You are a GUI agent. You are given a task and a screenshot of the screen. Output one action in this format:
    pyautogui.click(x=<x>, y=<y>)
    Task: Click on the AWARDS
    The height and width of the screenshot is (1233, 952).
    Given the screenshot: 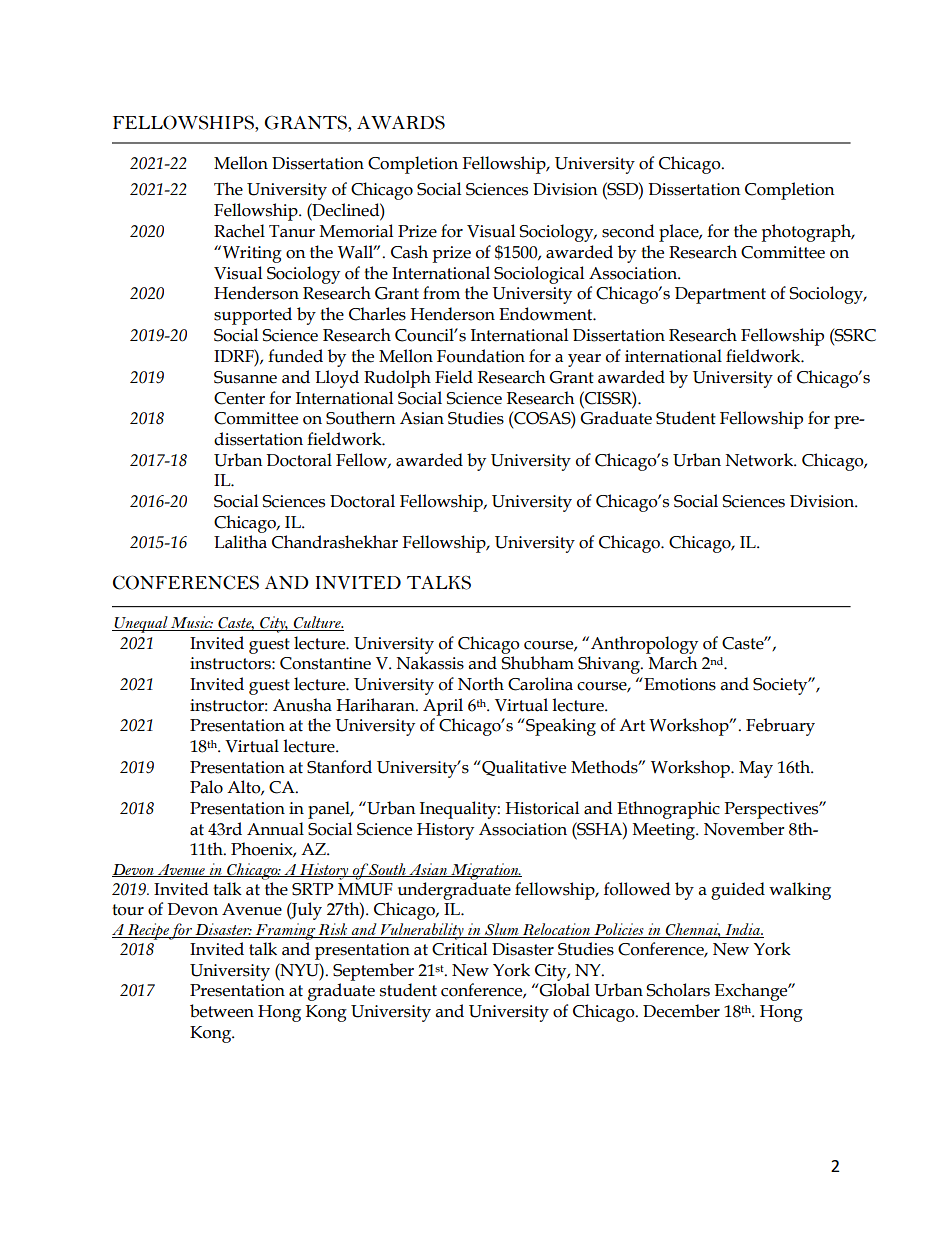 What is the action you would take?
    pyautogui.click(x=401, y=122)
